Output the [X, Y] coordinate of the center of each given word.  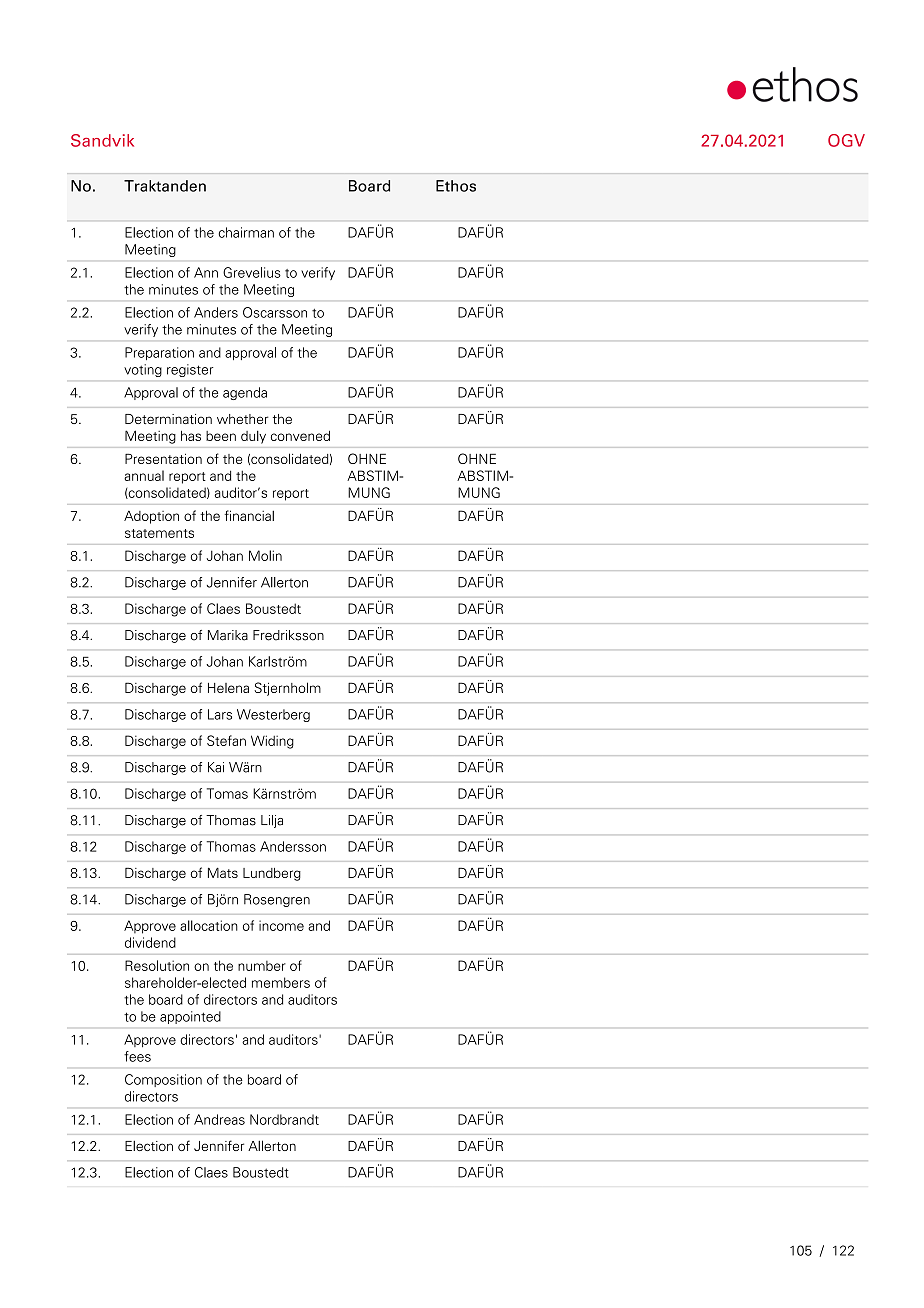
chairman [246, 232]
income [281, 925]
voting [143, 370]
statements [159, 533]
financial [249, 515]
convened [300, 436]
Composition [163, 1080]
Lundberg [272, 874]
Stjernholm [287, 689]
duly [253, 437]
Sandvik [102, 140]
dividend [150, 942]
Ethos [456, 186]
